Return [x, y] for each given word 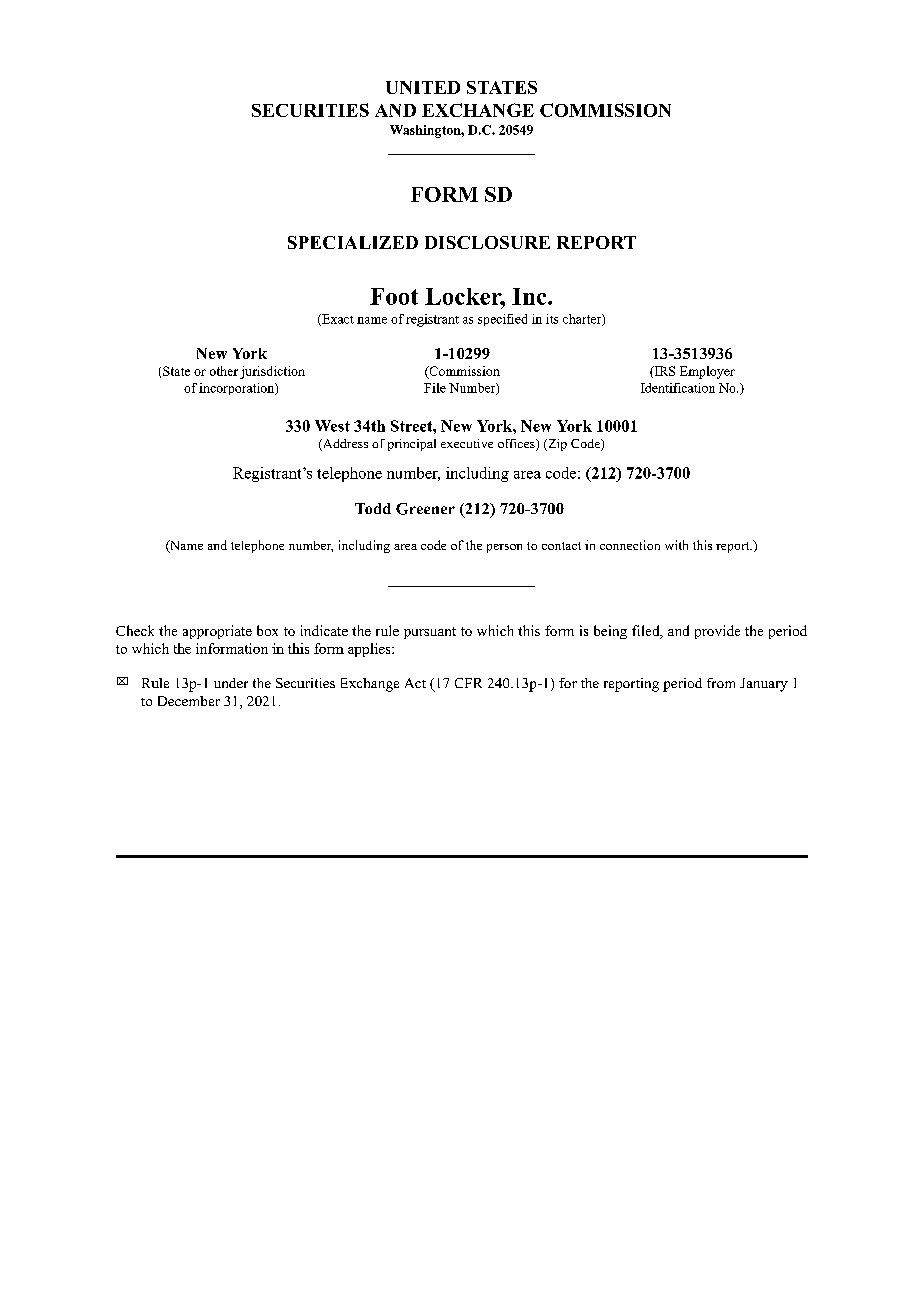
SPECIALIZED [353, 242]
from [721, 683]
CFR [468, 683]
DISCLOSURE [487, 242]
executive [467, 443]
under [231, 683]
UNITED [423, 87]
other [224, 371]
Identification [678, 388]
